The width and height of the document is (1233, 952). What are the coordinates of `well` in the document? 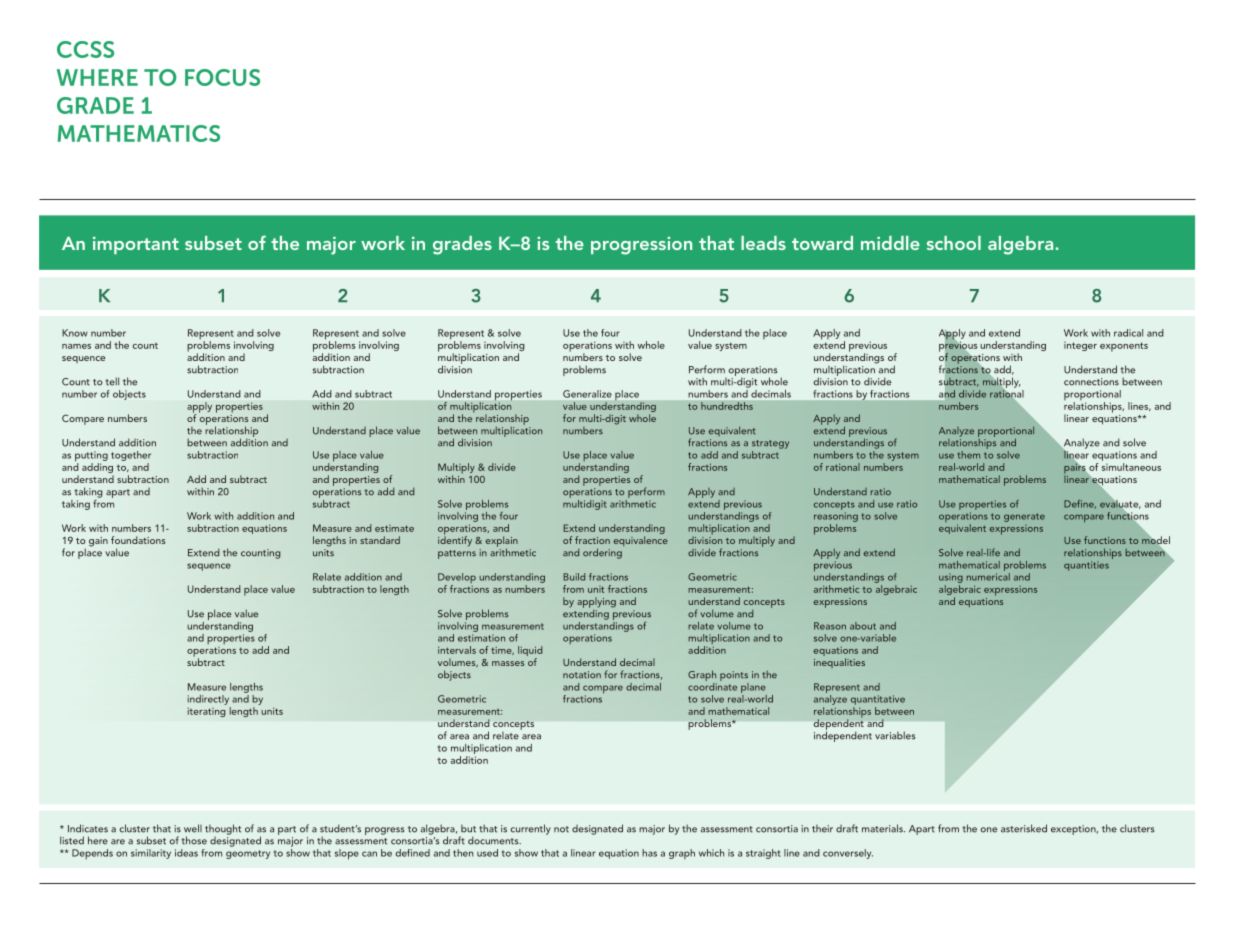 It's located at (193, 828).
